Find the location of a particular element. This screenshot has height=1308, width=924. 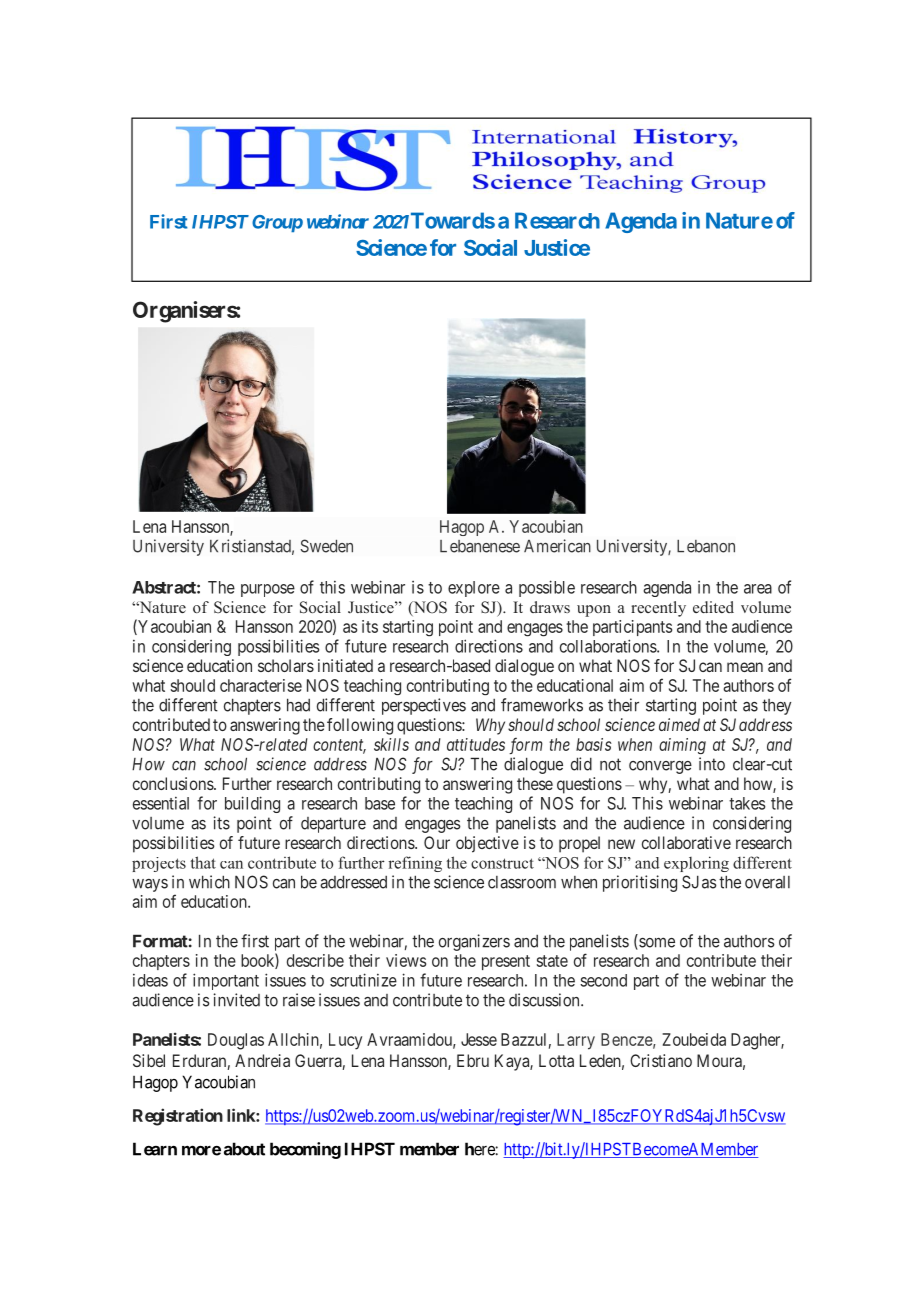

purpose is located at coordinates (268, 590).
